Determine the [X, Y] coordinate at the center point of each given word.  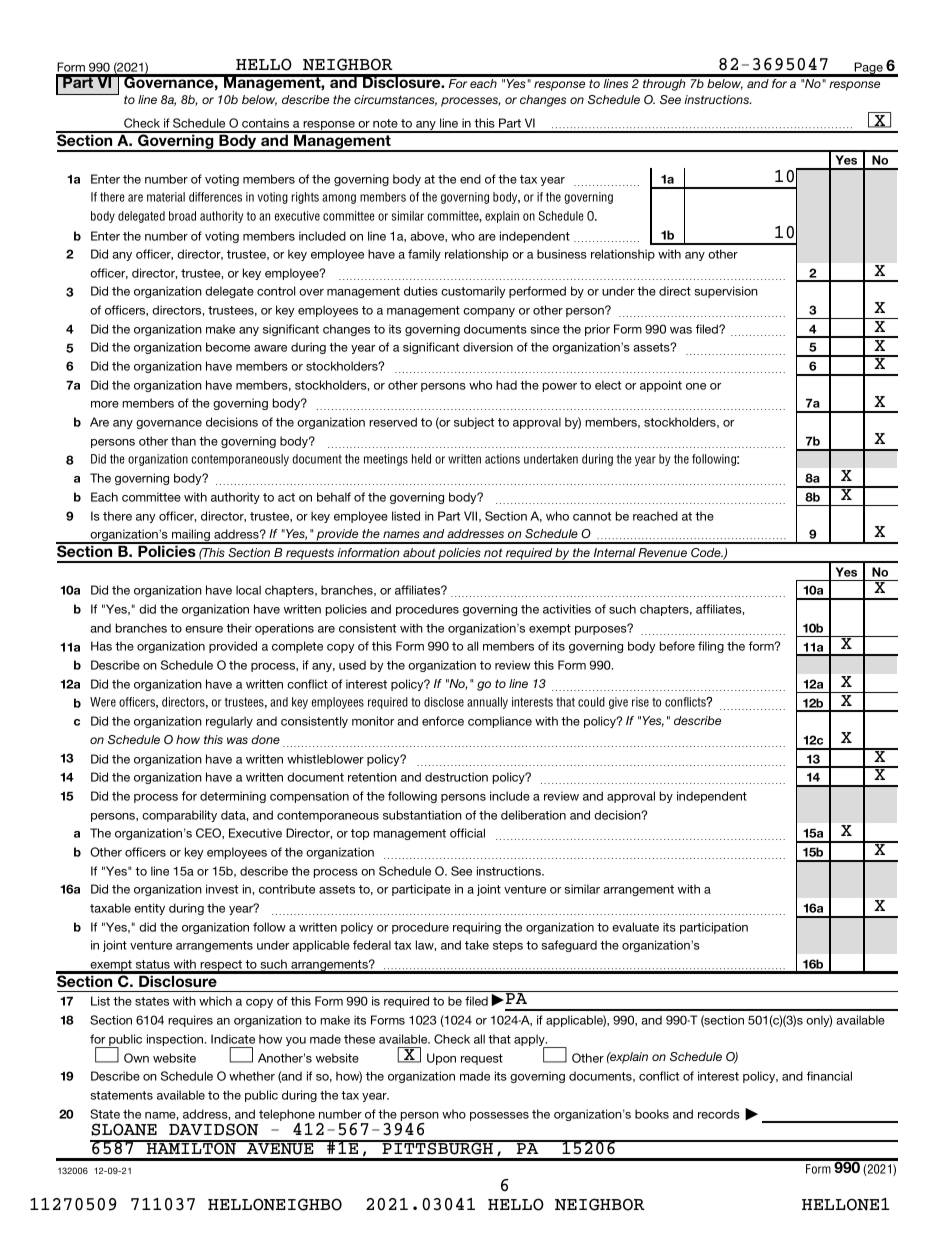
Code [707, 552]
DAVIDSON [213, 1129]
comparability [179, 816]
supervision [726, 292]
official [467, 833]
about [419, 552]
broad [182, 216]
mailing [191, 536]
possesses [499, 1116]
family [424, 255]
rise [640, 702]
